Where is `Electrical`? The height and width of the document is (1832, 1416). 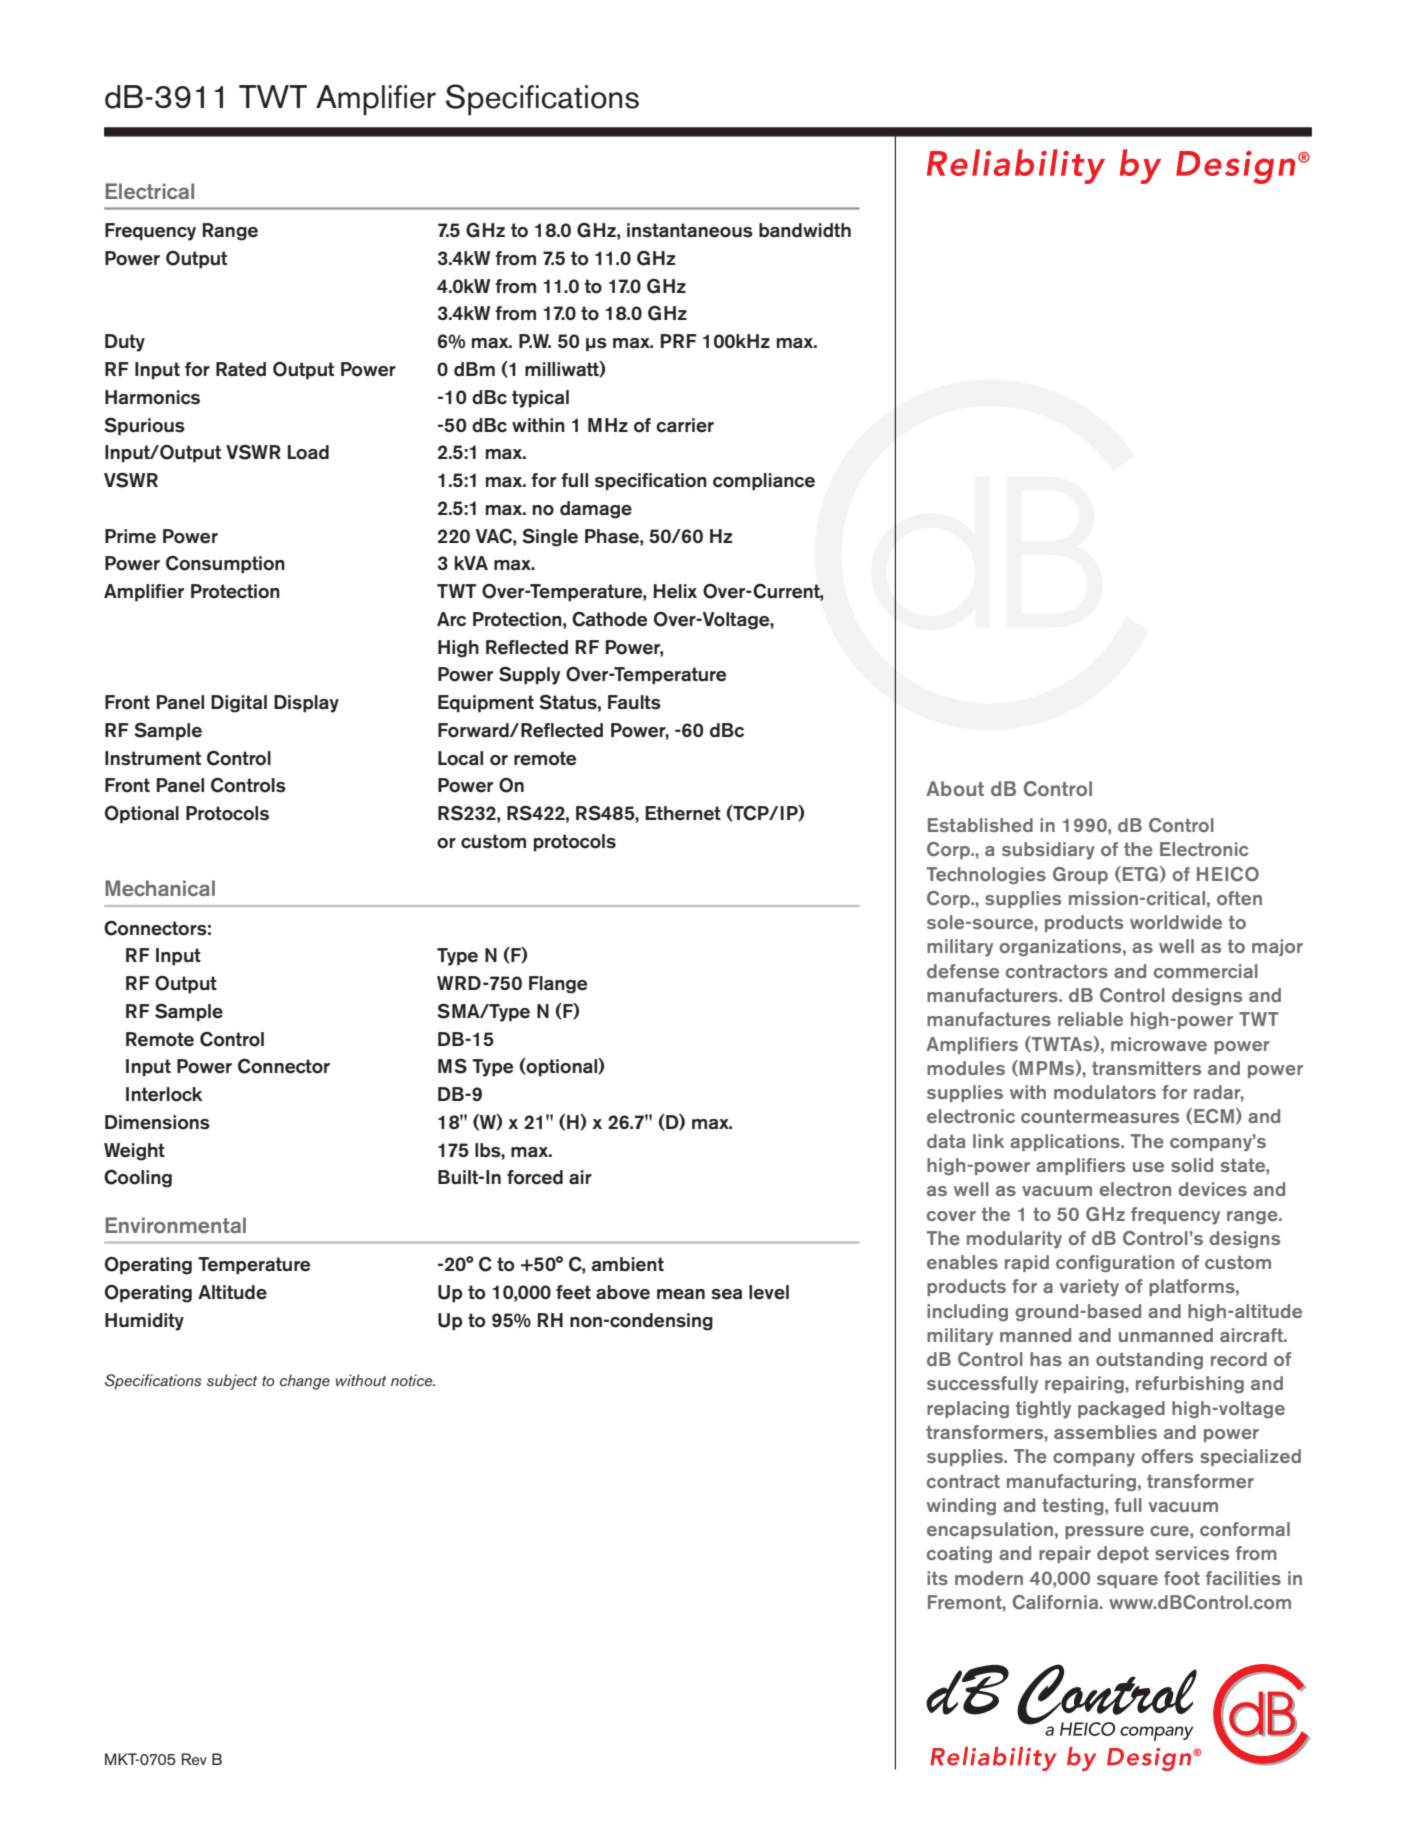
Electrical is located at coordinates (149, 191).
